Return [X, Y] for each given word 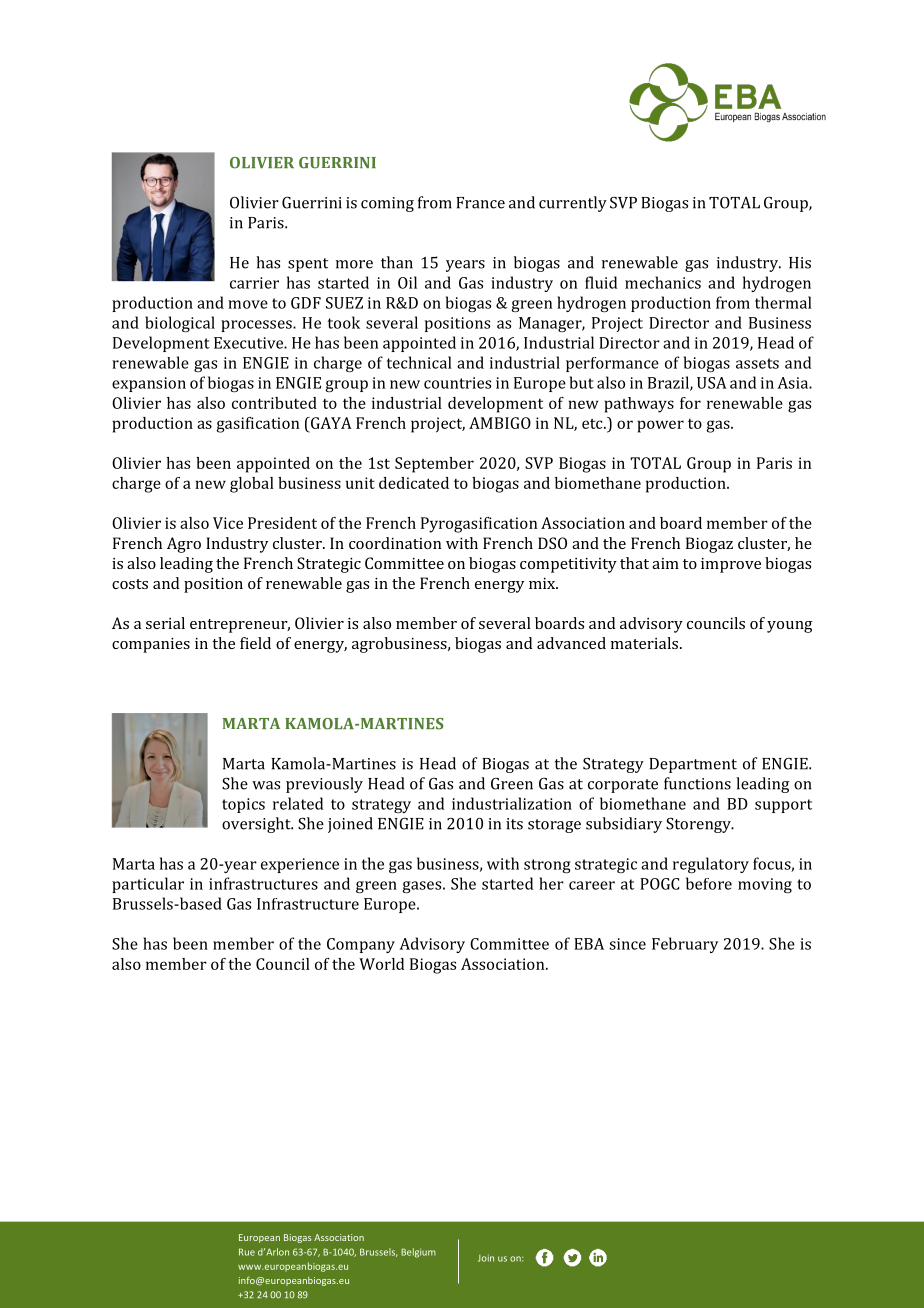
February [685, 945]
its [514, 824]
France [480, 203]
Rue [247, 1252]
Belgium [418, 1253]
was [266, 785]
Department [693, 765]
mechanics [663, 282]
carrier [254, 283]
